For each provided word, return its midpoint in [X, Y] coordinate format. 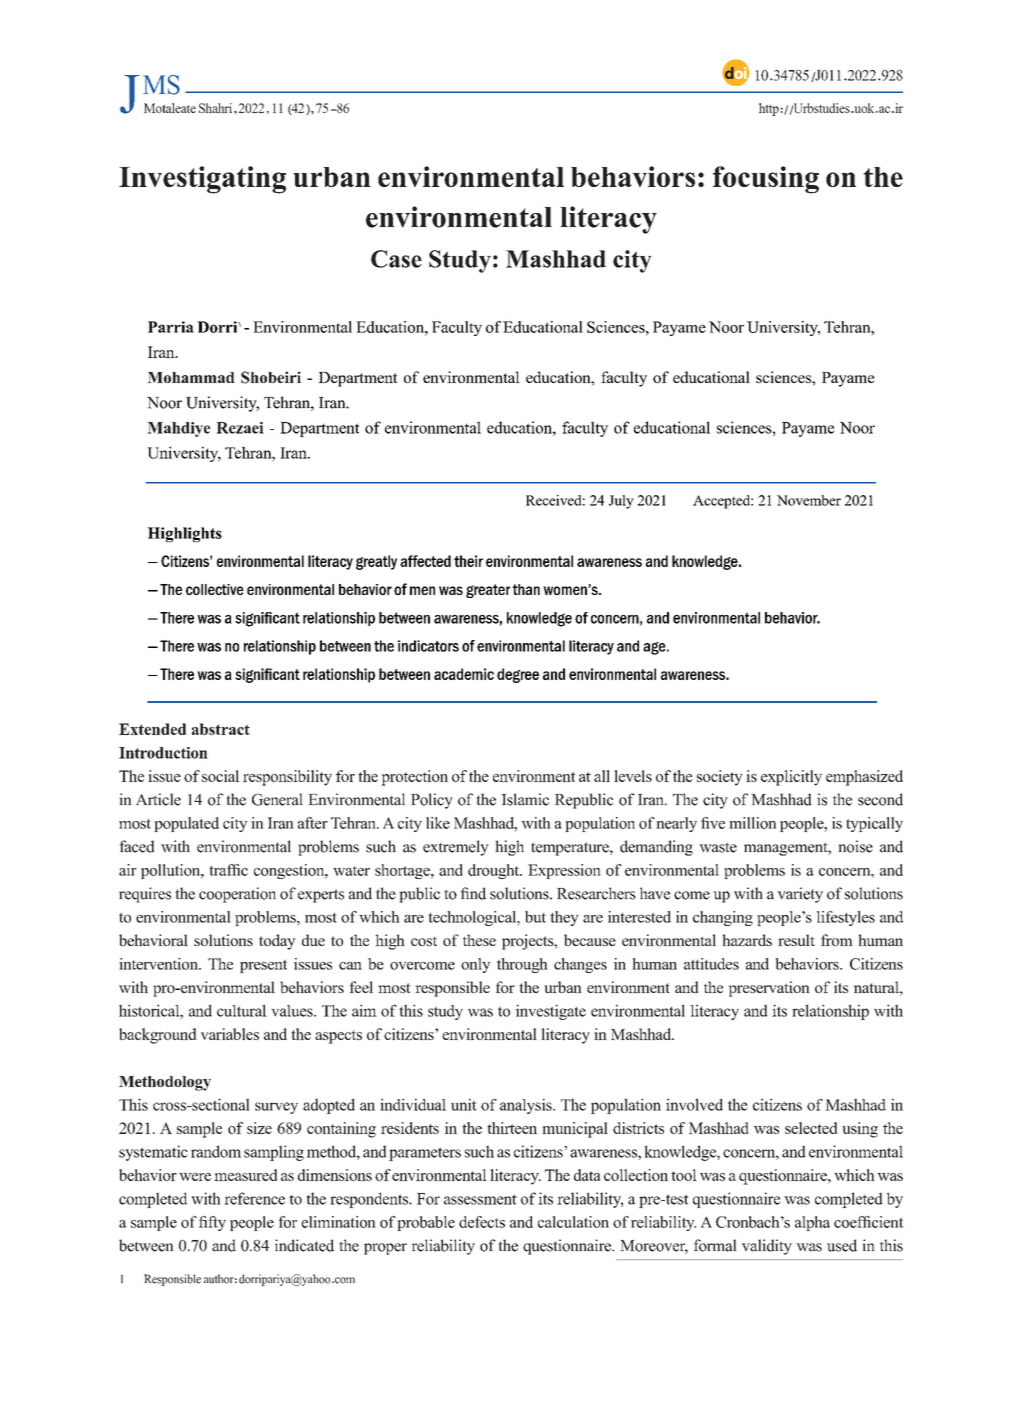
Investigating [202, 180]
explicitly [791, 778]
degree [518, 675]
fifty [212, 1223]
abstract [221, 729]
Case [396, 259]
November [809, 500]
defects [482, 1222]
